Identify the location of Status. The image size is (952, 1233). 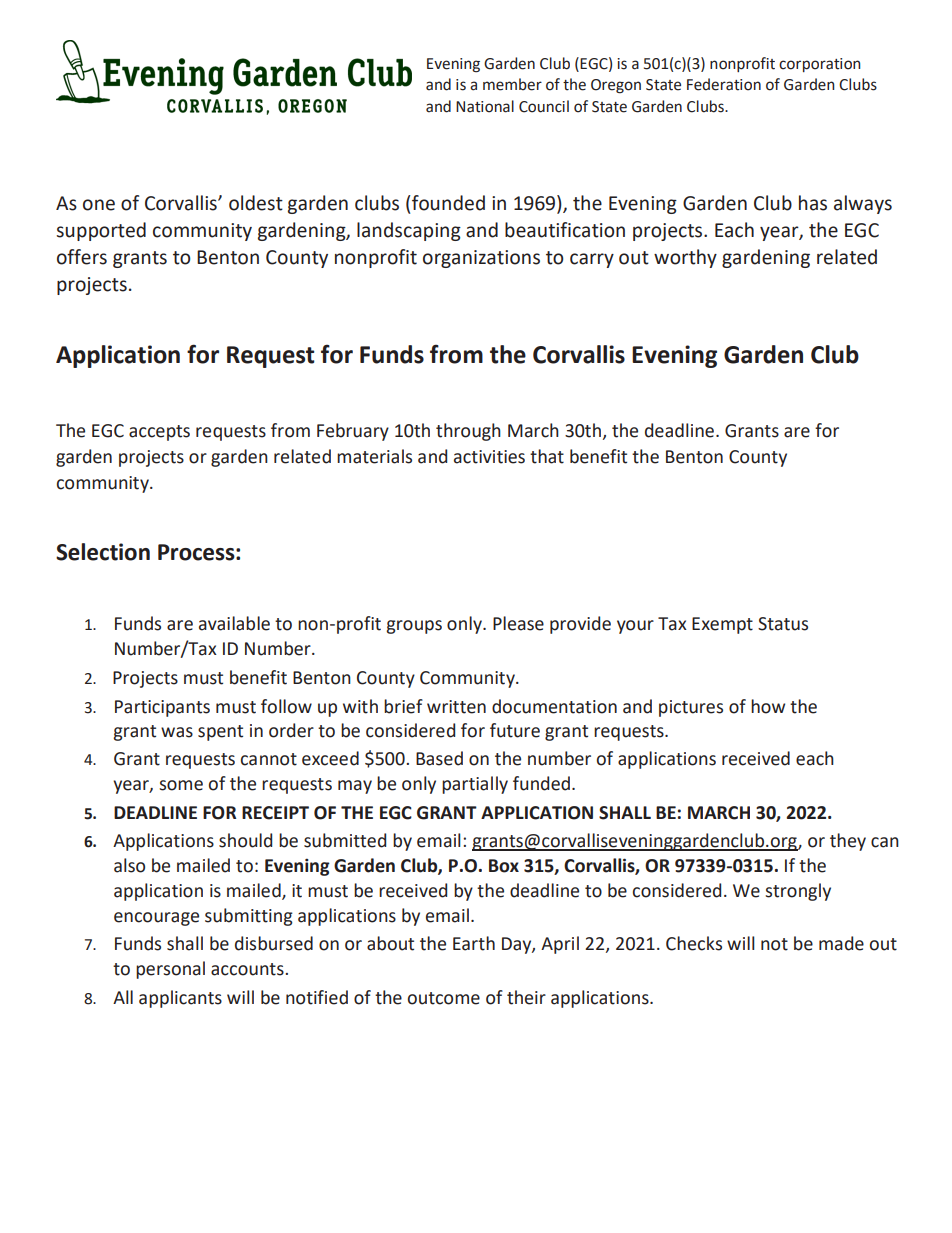
(783, 624).
